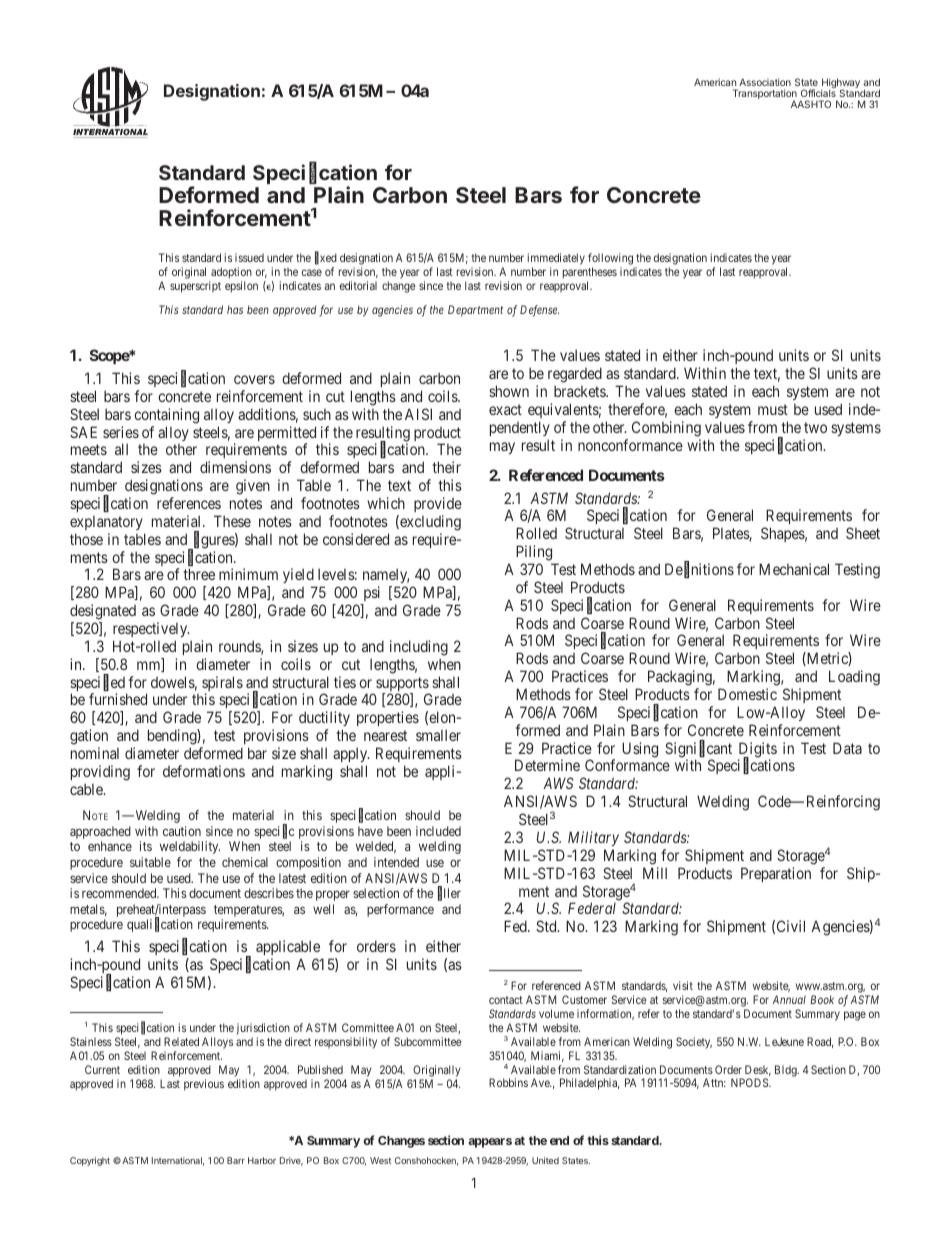 The image size is (952, 1233). Describe the element at coordinates (438, 735) in the page. I see `smaller` at that location.
